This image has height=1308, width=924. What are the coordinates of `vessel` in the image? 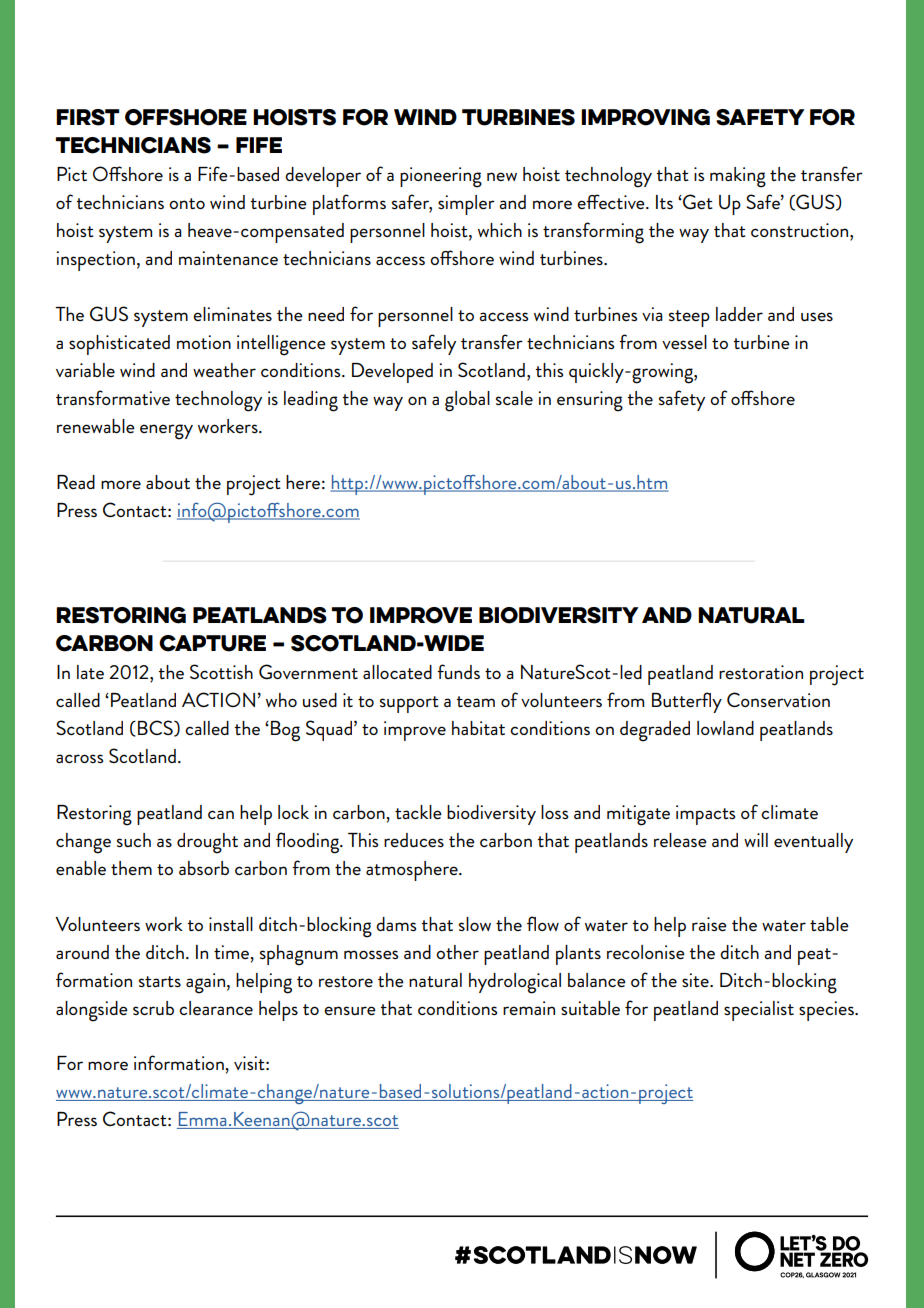 It's located at (684, 342).
